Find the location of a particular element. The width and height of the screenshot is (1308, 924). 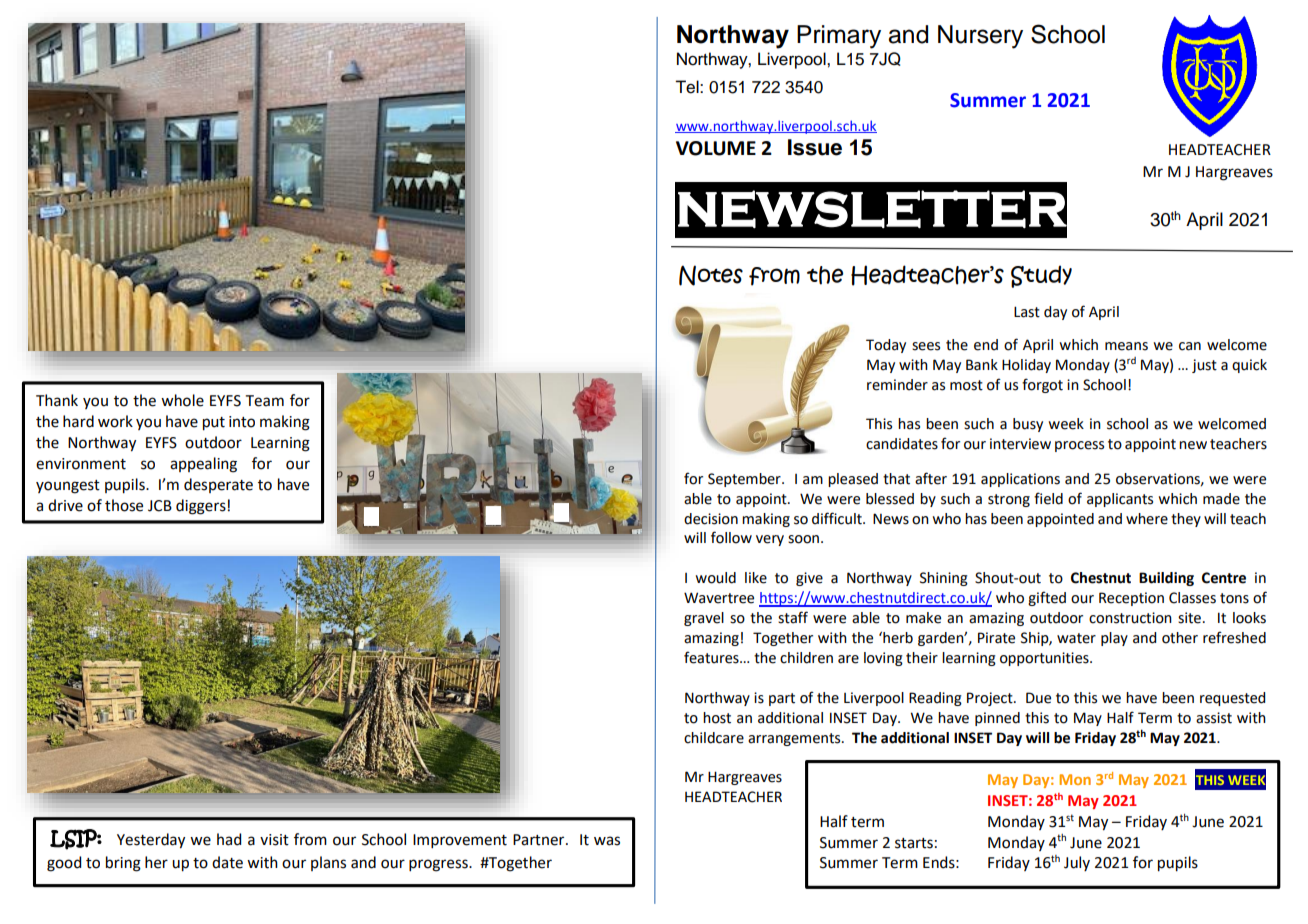

Primary is located at coordinates (839, 37).
